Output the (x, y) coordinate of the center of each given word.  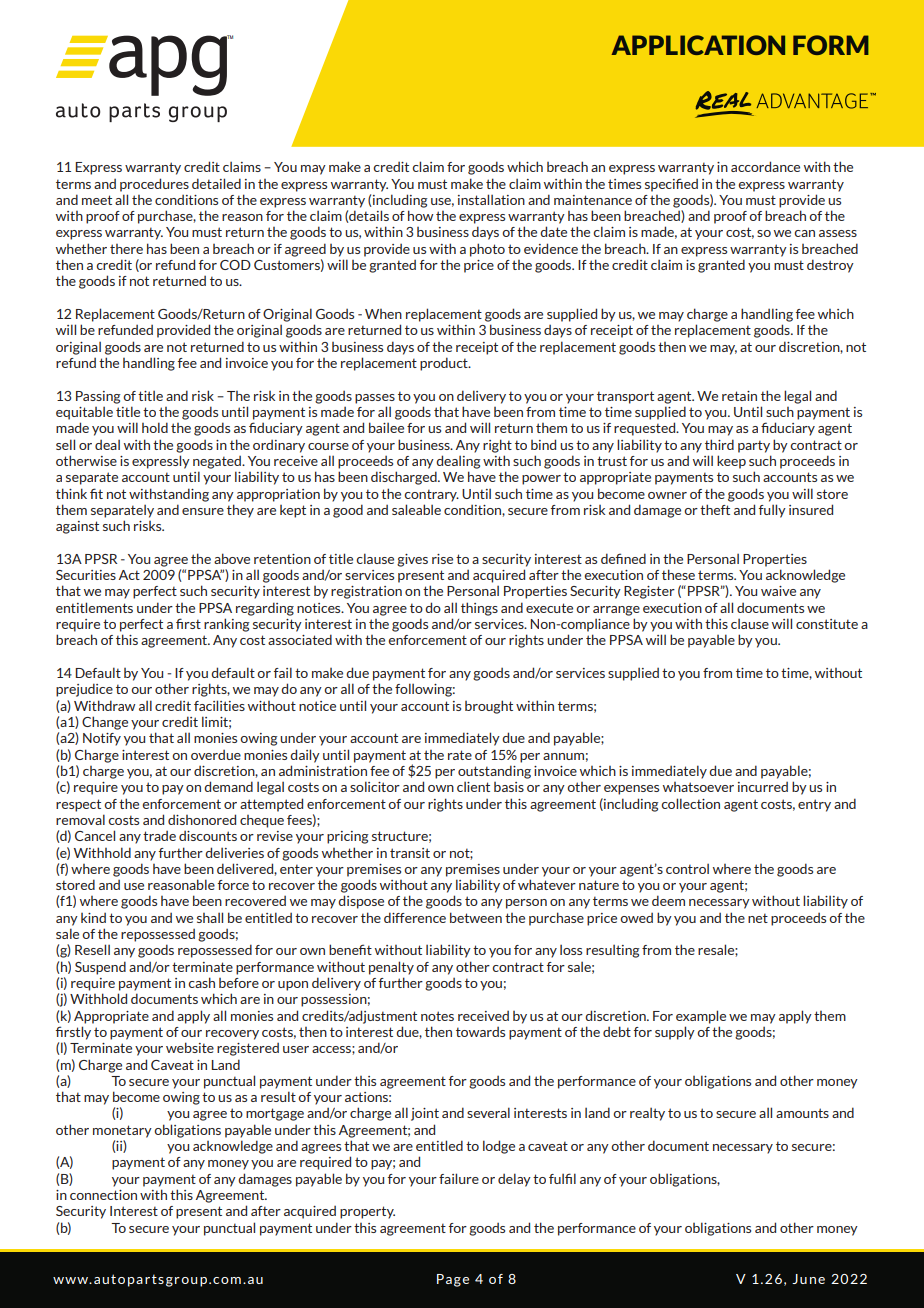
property (367, 1212)
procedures (154, 185)
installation (491, 199)
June (808, 1279)
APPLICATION (698, 45)
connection (103, 1195)
